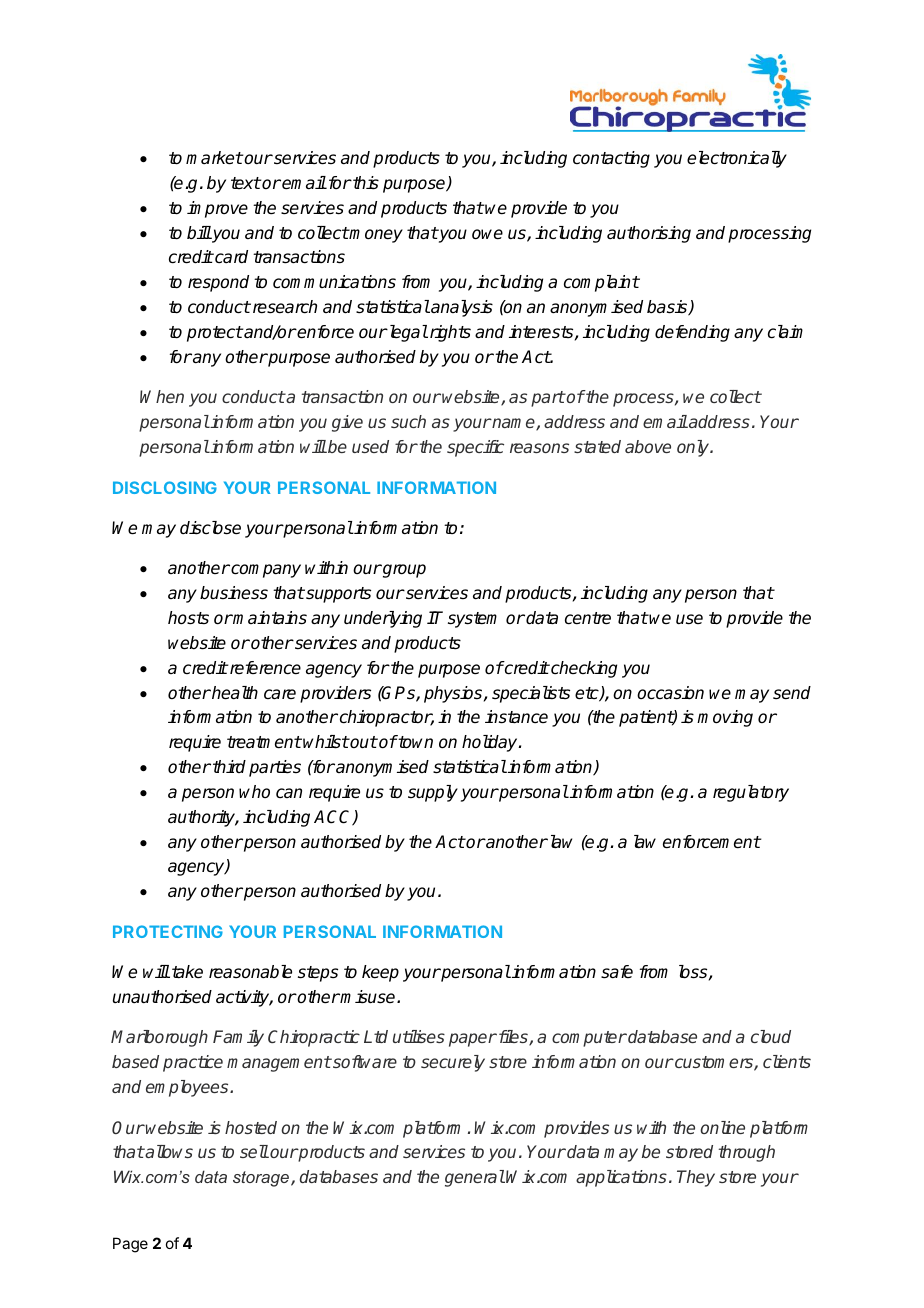  Describe the element at coordinates (737, 159) in the screenshot. I see `electronically` at that location.
